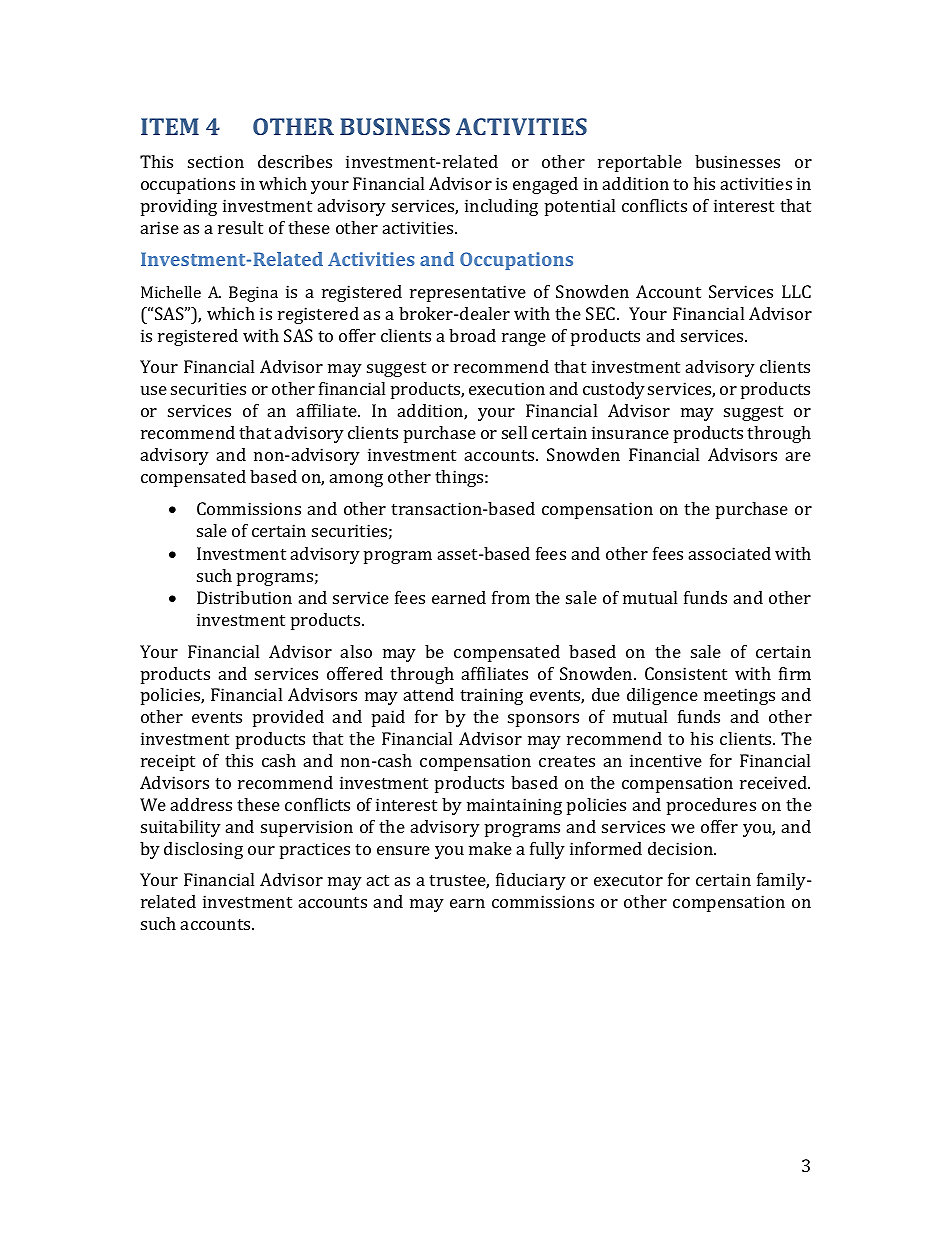  I want to click on reportable, so click(640, 163).
